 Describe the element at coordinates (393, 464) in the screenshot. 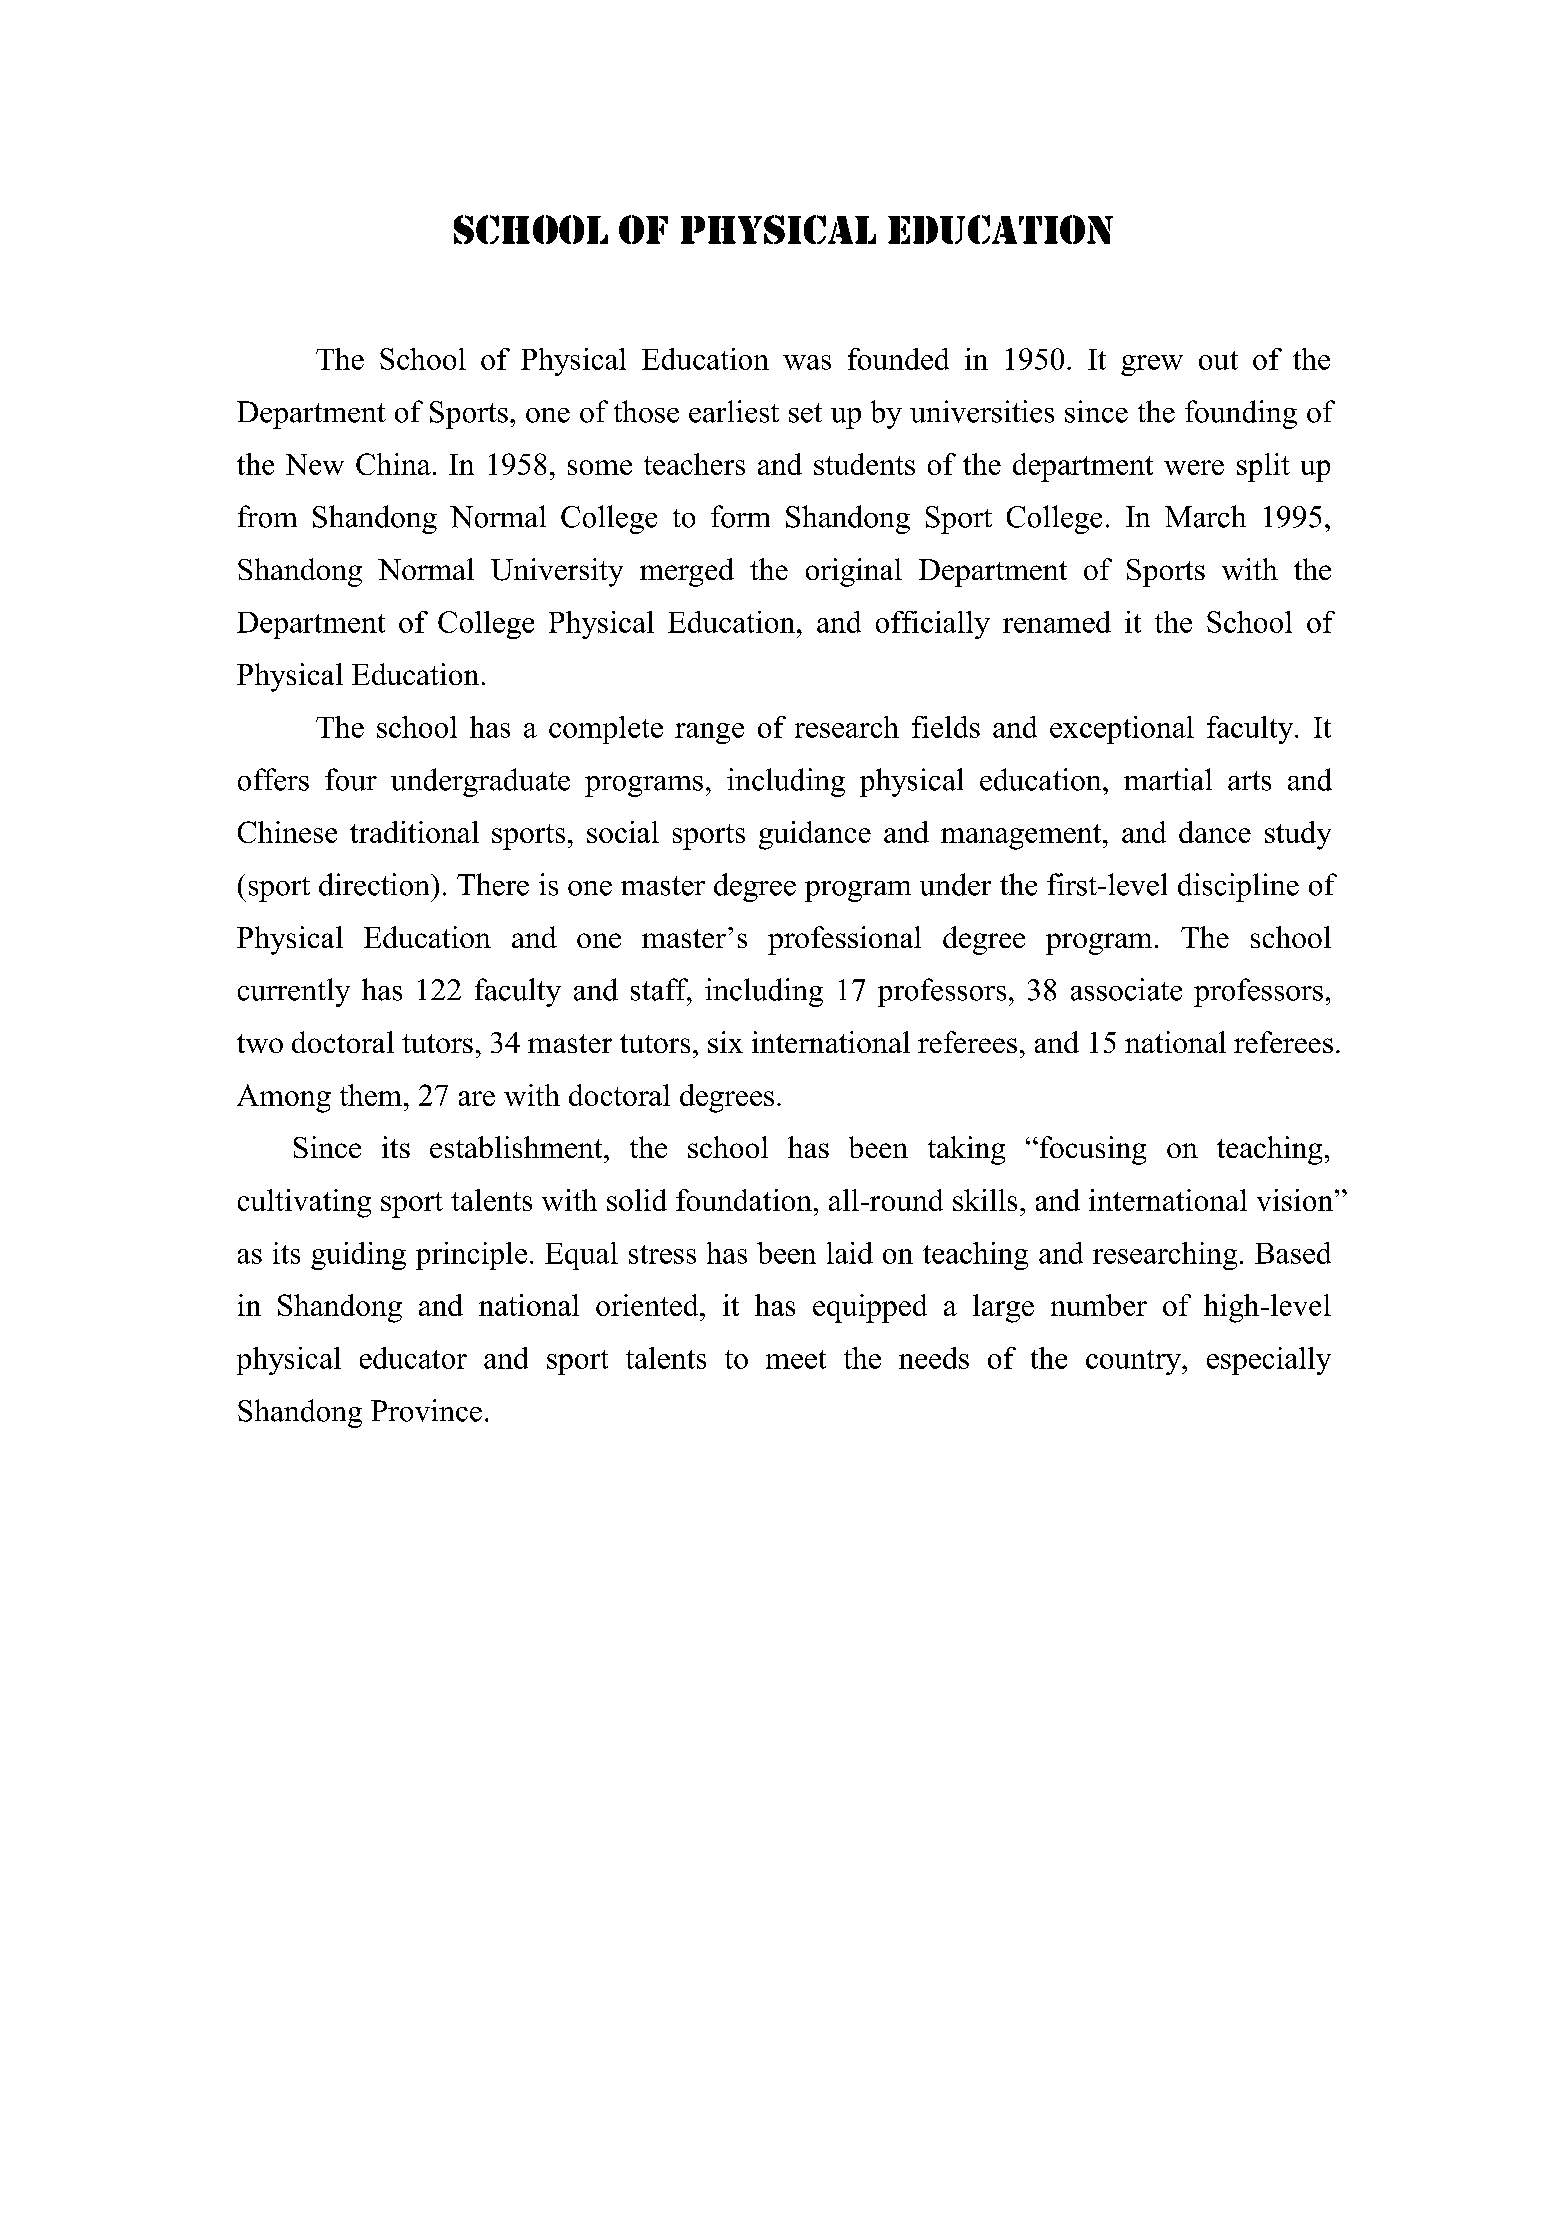

I see `China` at that location.
